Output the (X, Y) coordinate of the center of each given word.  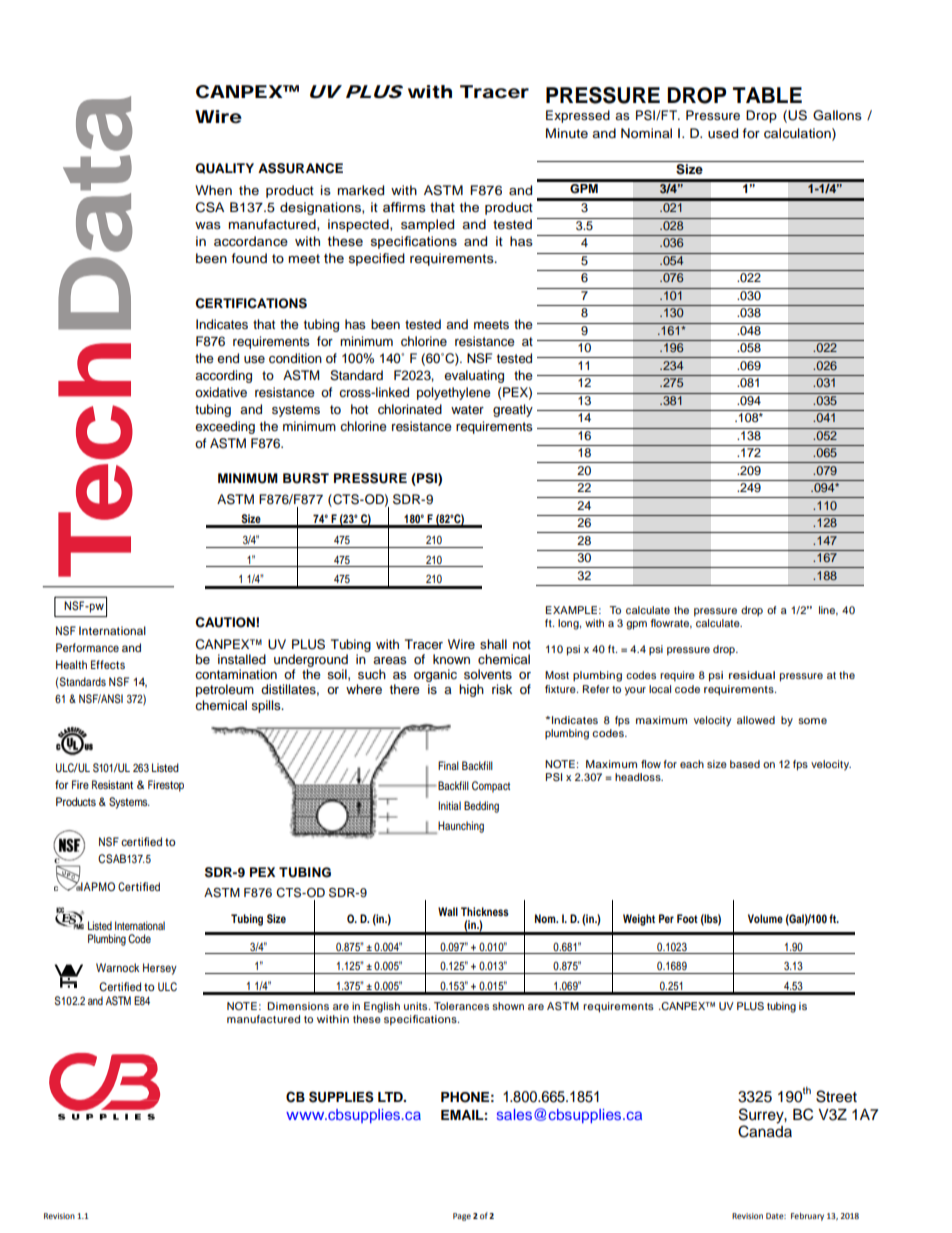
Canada (765, 1130)
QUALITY (225, 168)
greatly (513, 410)
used (723, 133)
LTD (391, 1097)
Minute (567, 133)
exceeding (225, 427)
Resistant (112, 784)
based (745, 764)
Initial (449, 805)
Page (462, 1217)
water (467, 409)
